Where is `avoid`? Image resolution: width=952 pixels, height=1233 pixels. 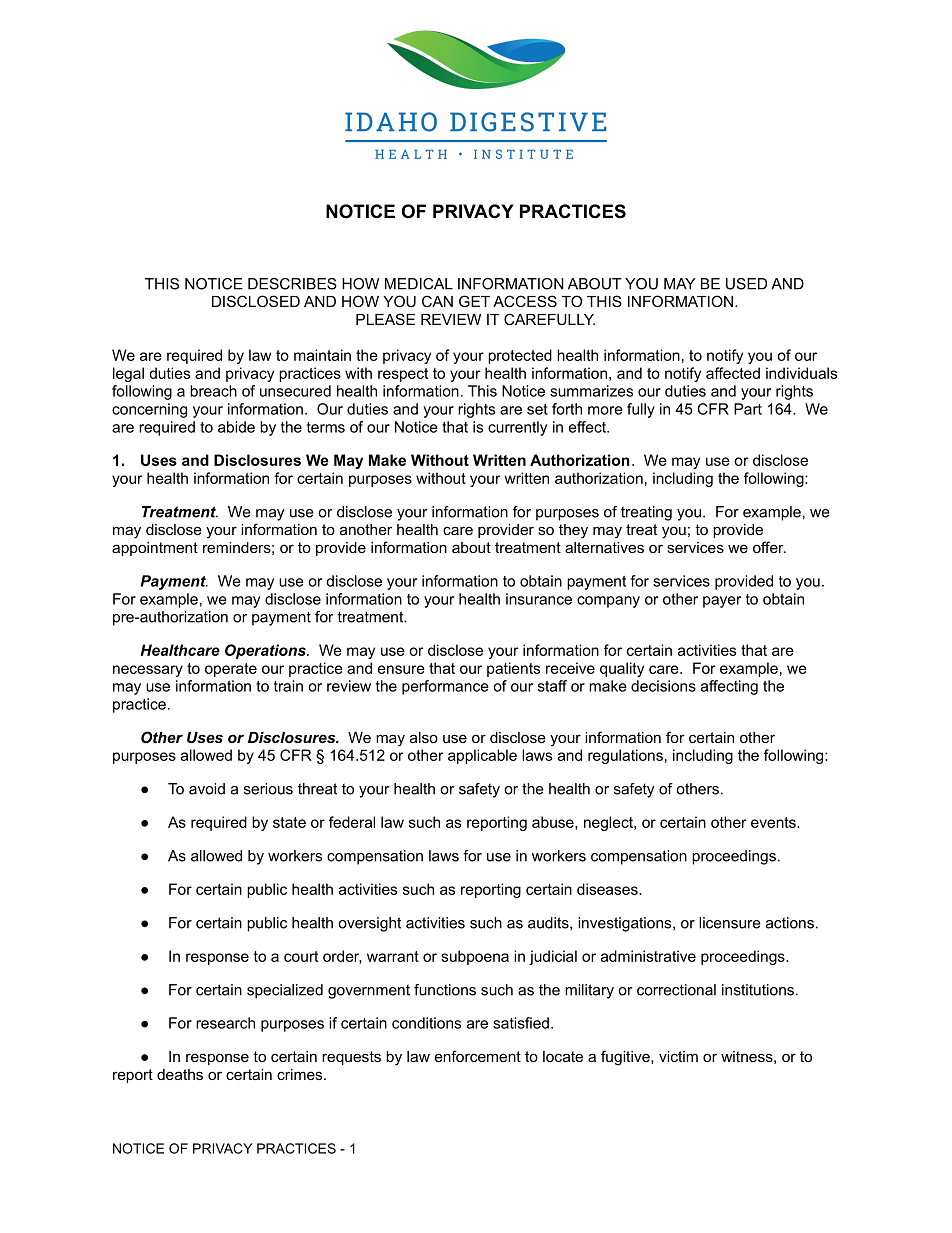
avoid is located at coordinates (207, 789).
